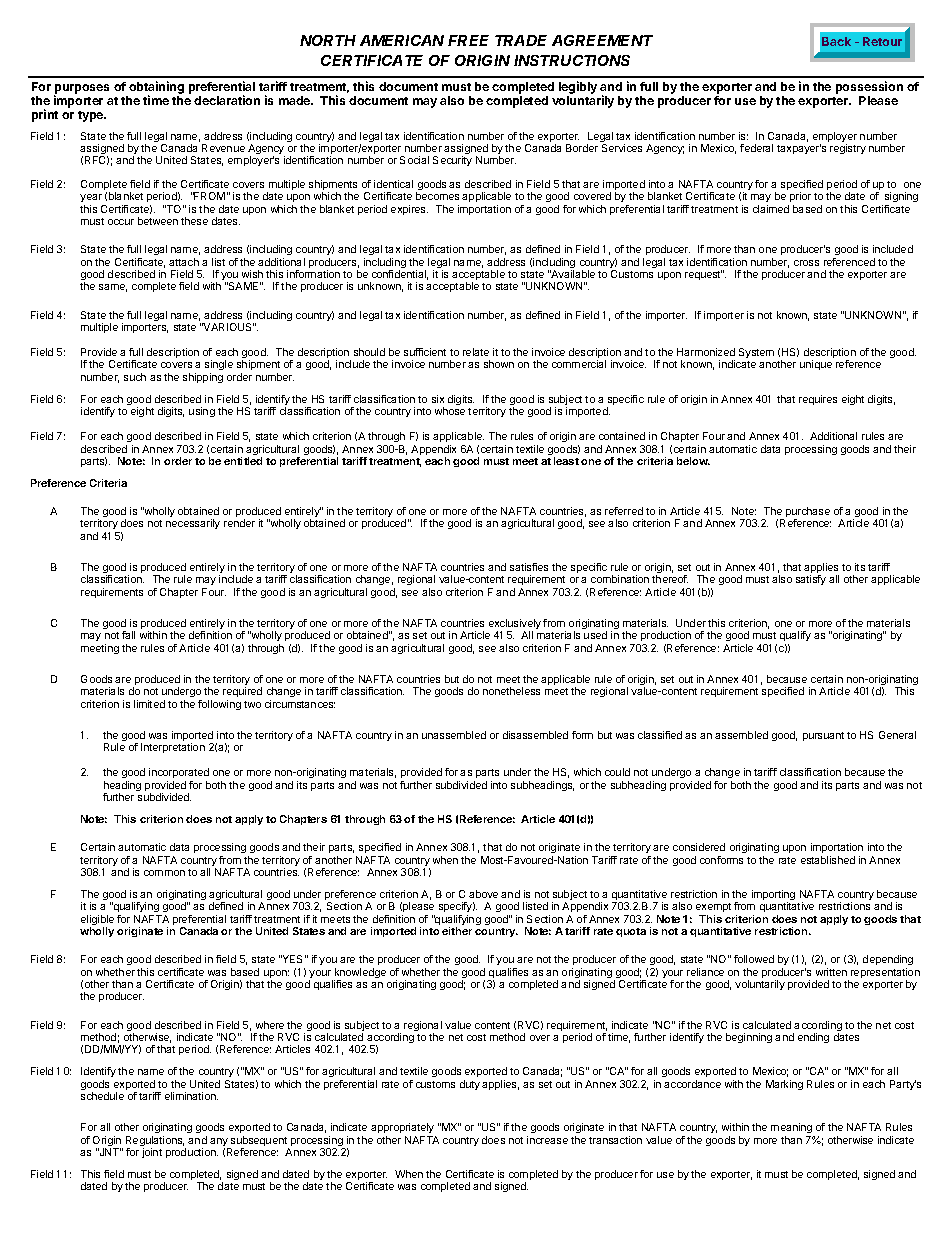 The width and height of the screenshot is (952, 1233). What do you see at coordinates (155, 89) in the screenshot?
I see `obtaining` at bounding box center [155, 89].
